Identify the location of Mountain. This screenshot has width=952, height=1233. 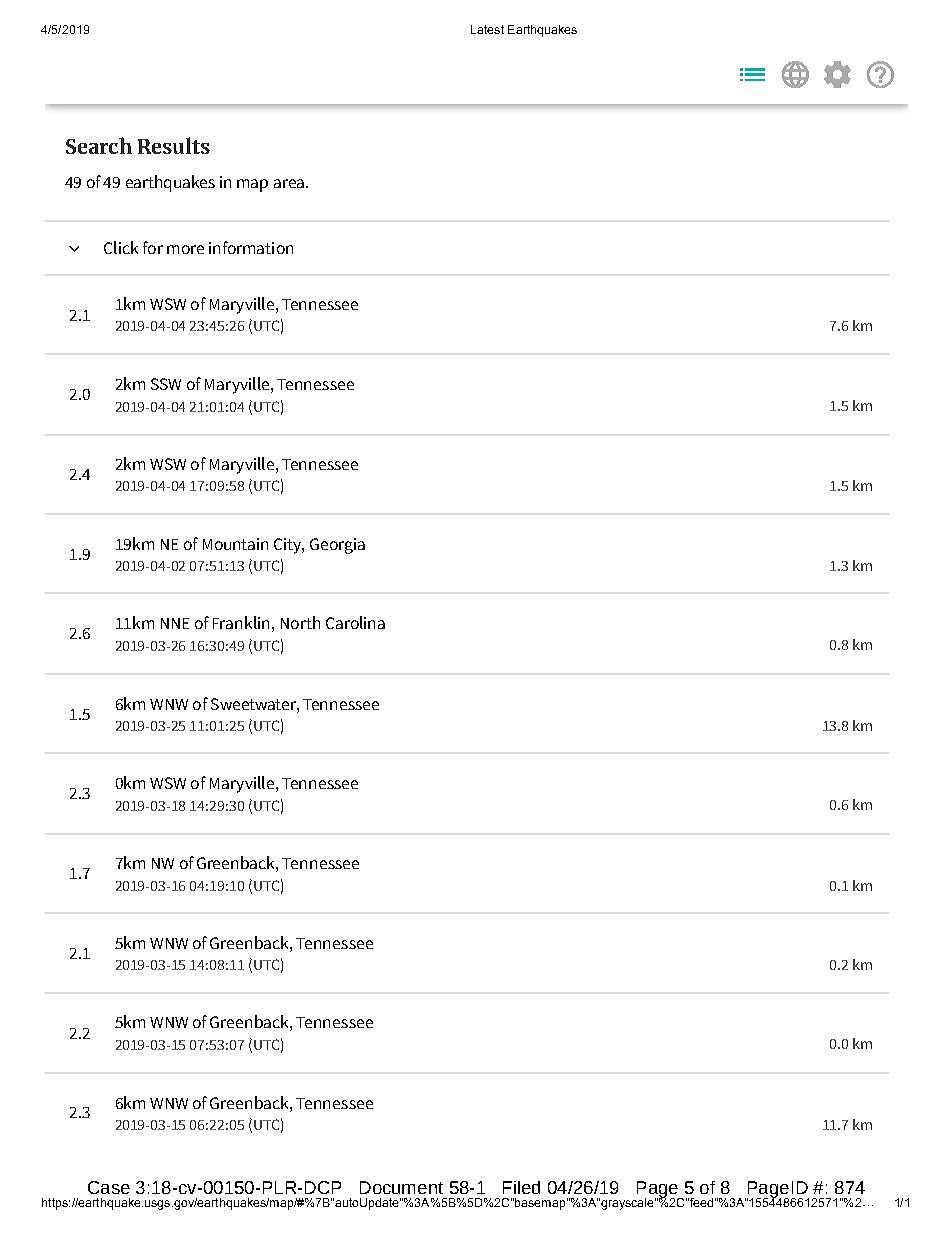
(235, 544).
